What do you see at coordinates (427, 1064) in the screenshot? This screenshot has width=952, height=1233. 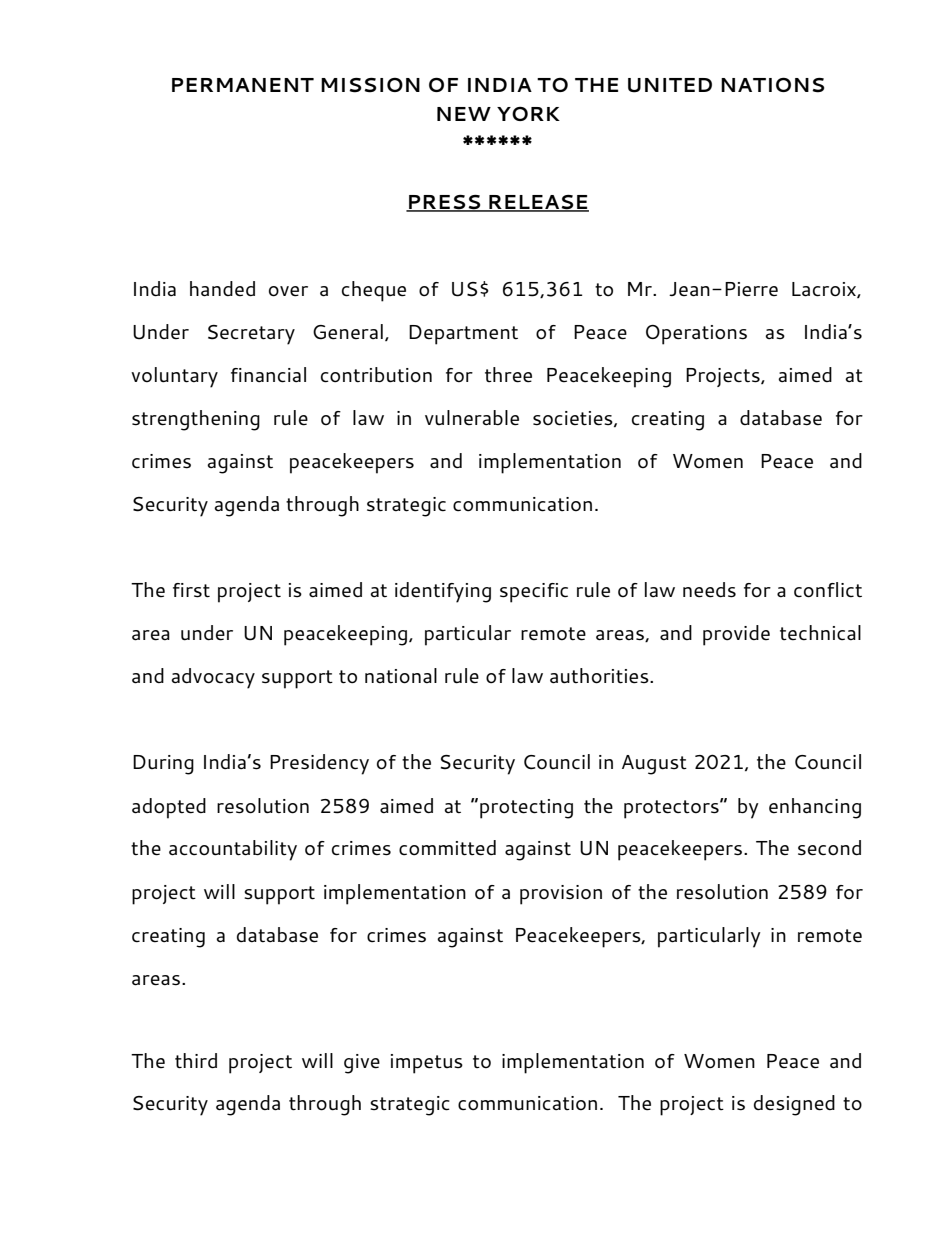 I see `impetus` at bounding box center [427, 1064].
